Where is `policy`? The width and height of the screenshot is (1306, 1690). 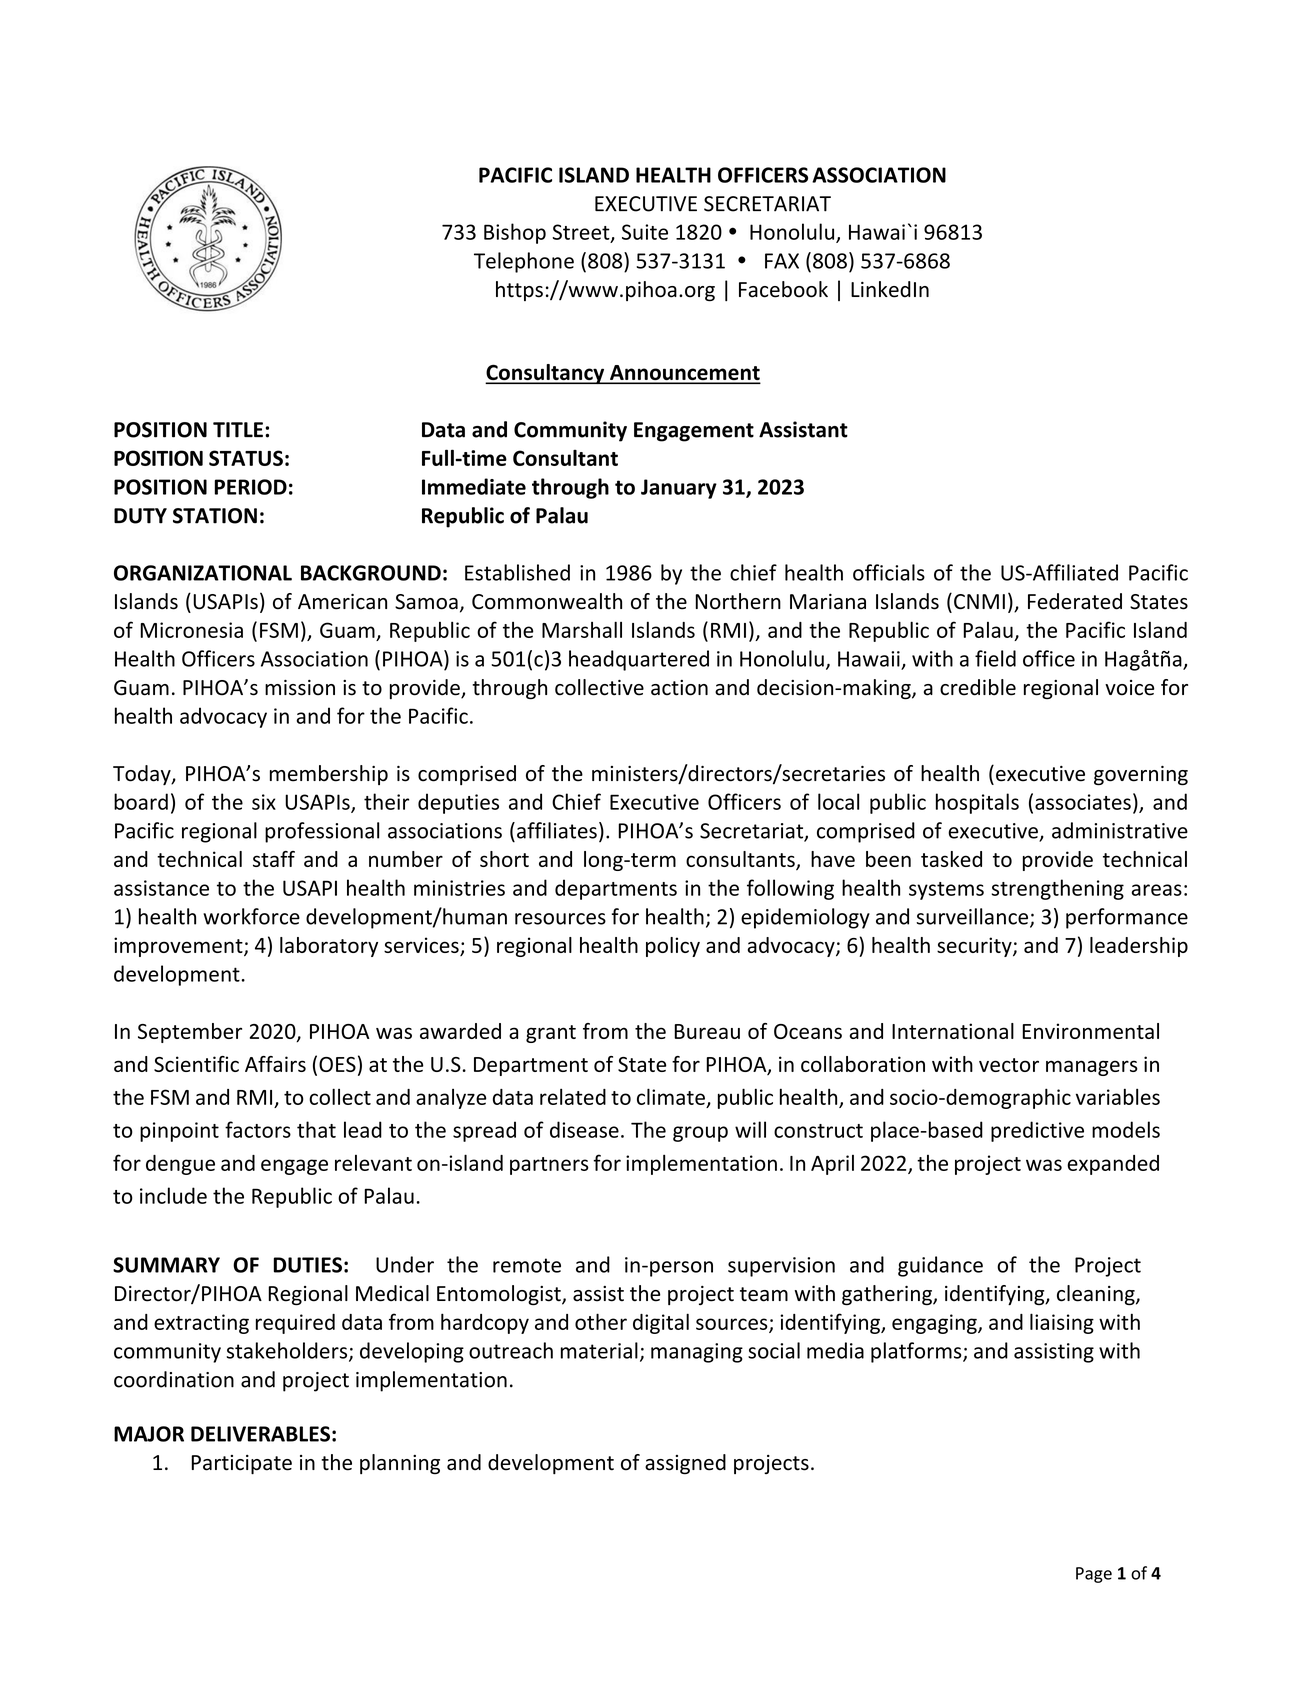 policy is located at coordinates (673, 947).
